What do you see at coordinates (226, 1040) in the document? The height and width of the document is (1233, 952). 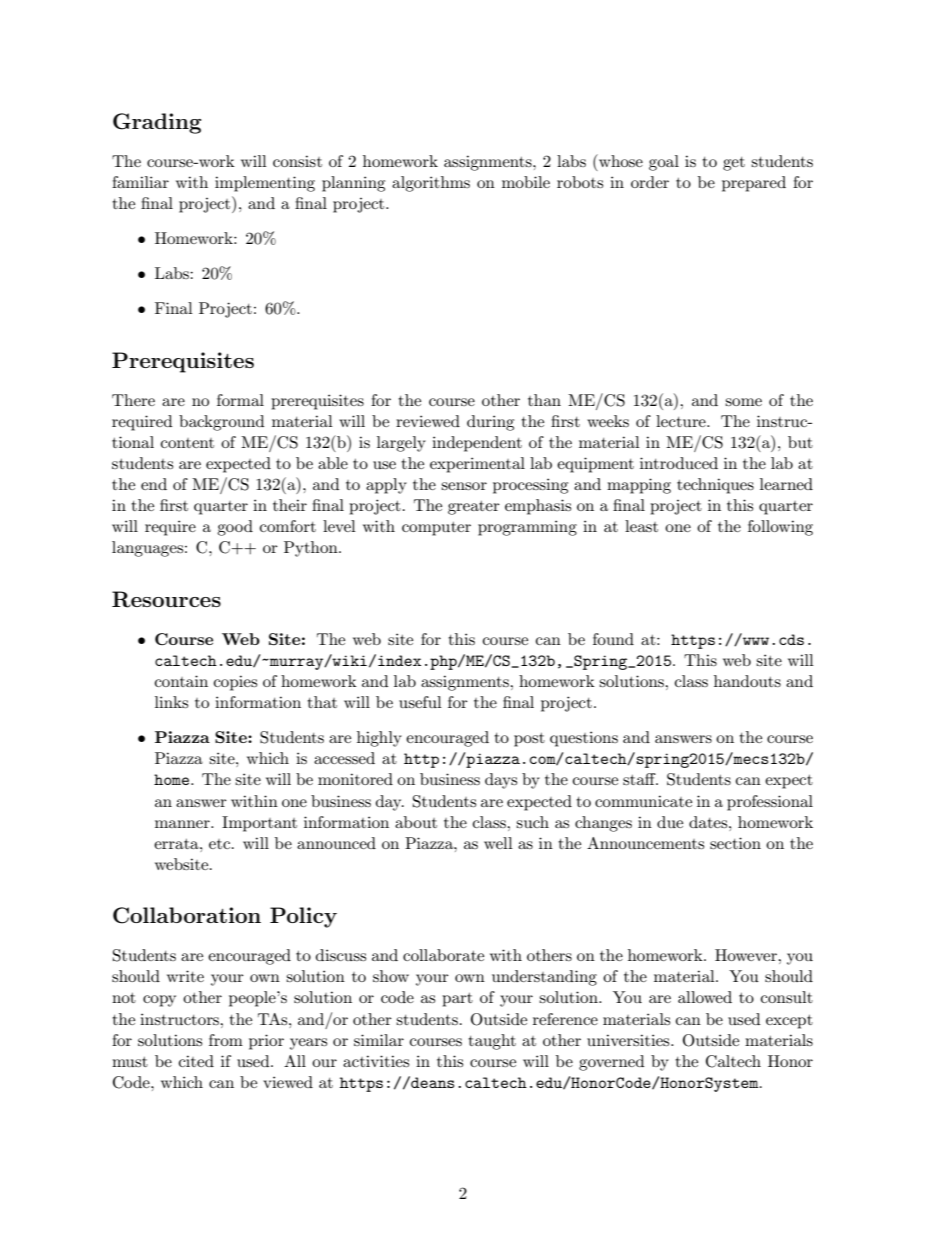 I see `from` at bounding box center [226, 1040].
